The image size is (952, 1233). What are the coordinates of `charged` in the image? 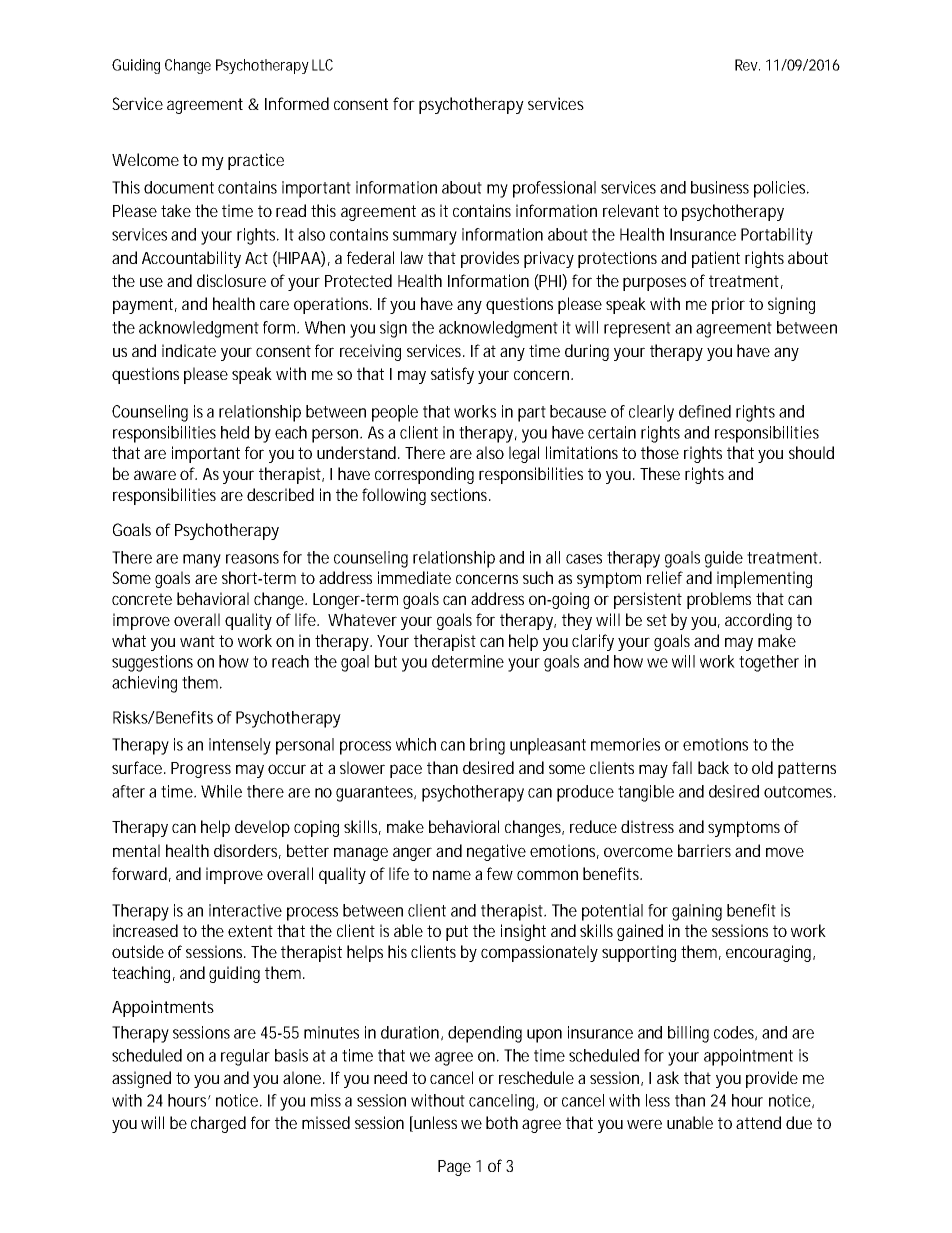 It's located at (218, 1124).
